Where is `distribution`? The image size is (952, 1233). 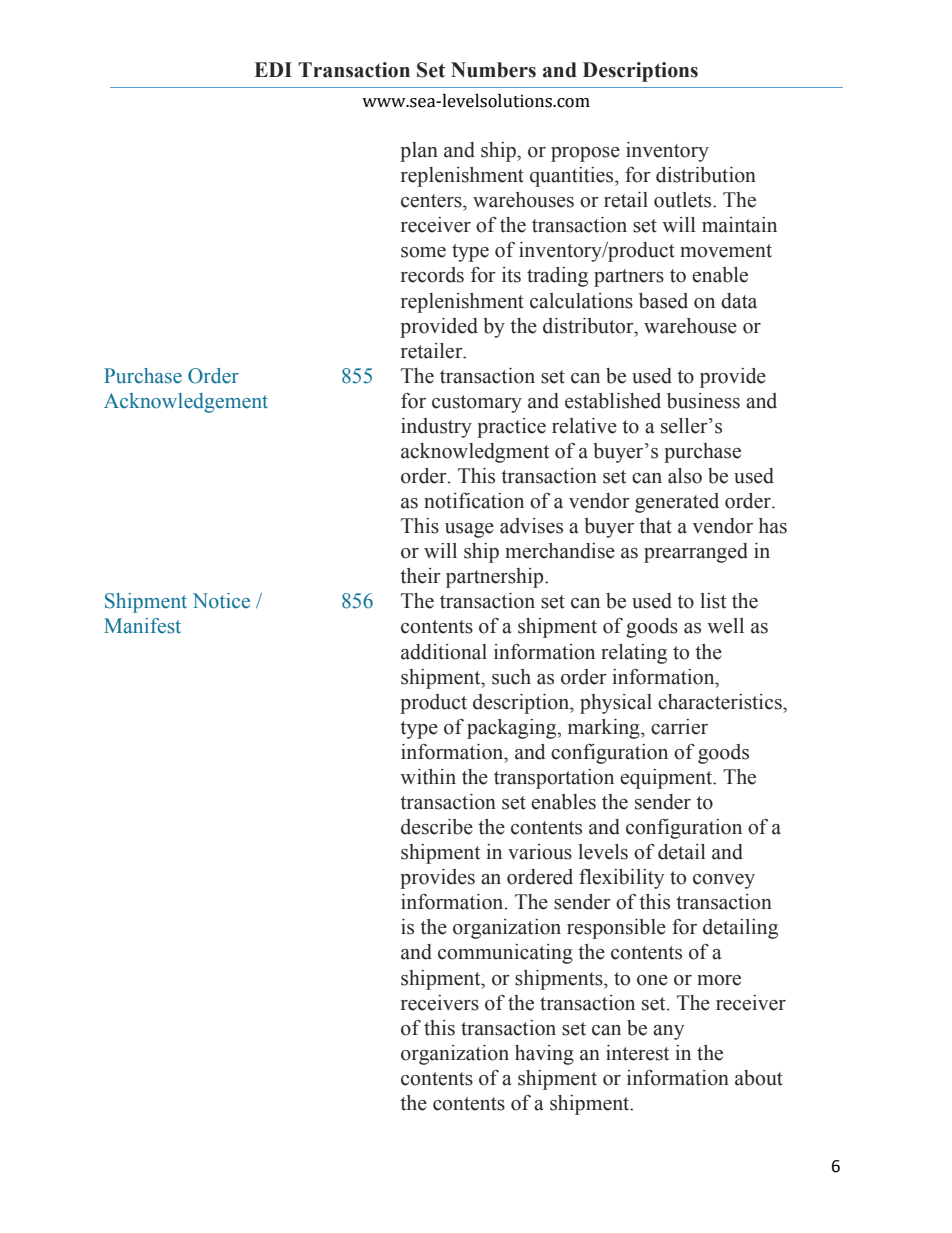 distribution is located at coordinates (706, 175).
